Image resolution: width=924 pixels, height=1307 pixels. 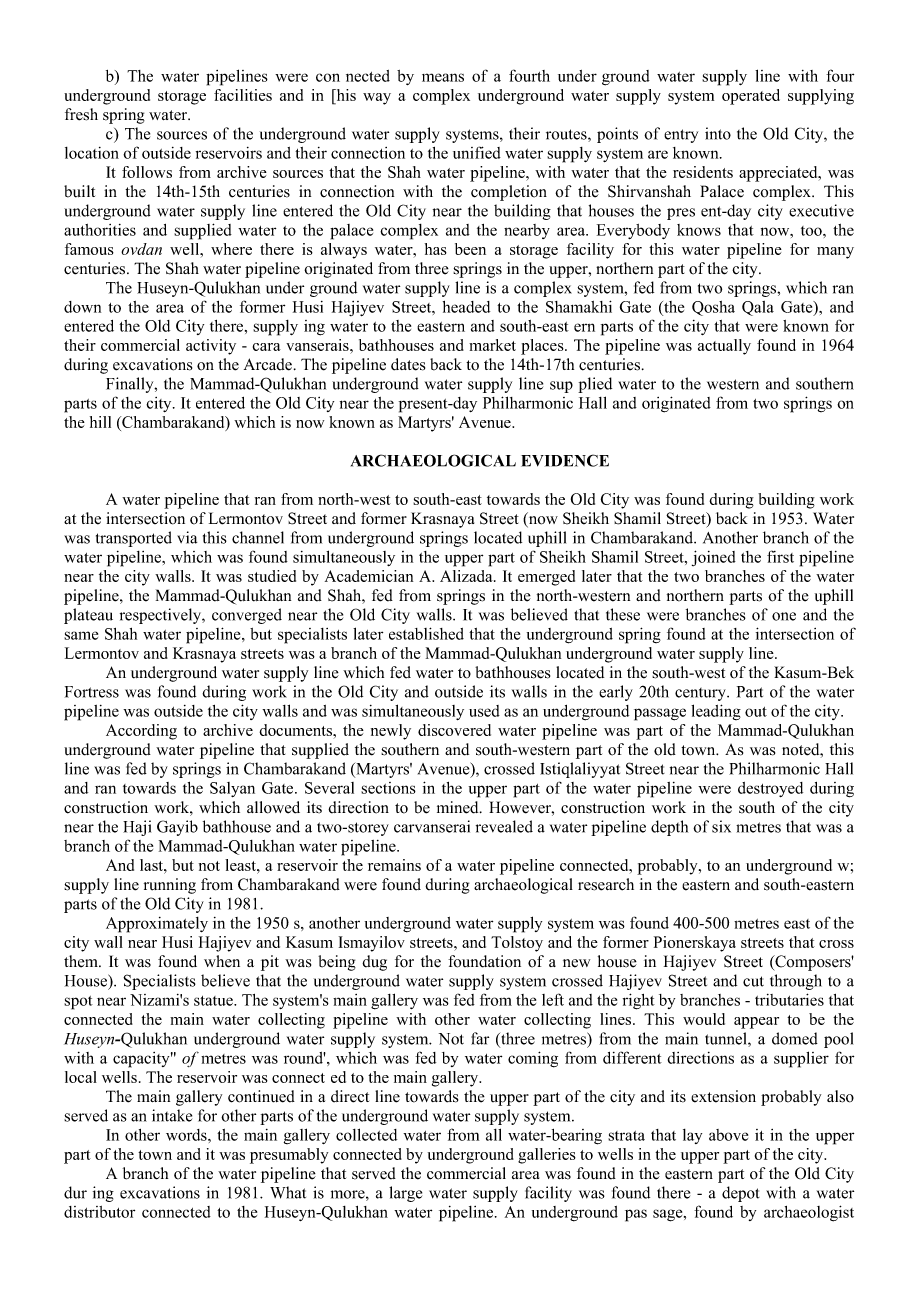 I want to click on EVIDENCE, so click(x=565, y=460).
